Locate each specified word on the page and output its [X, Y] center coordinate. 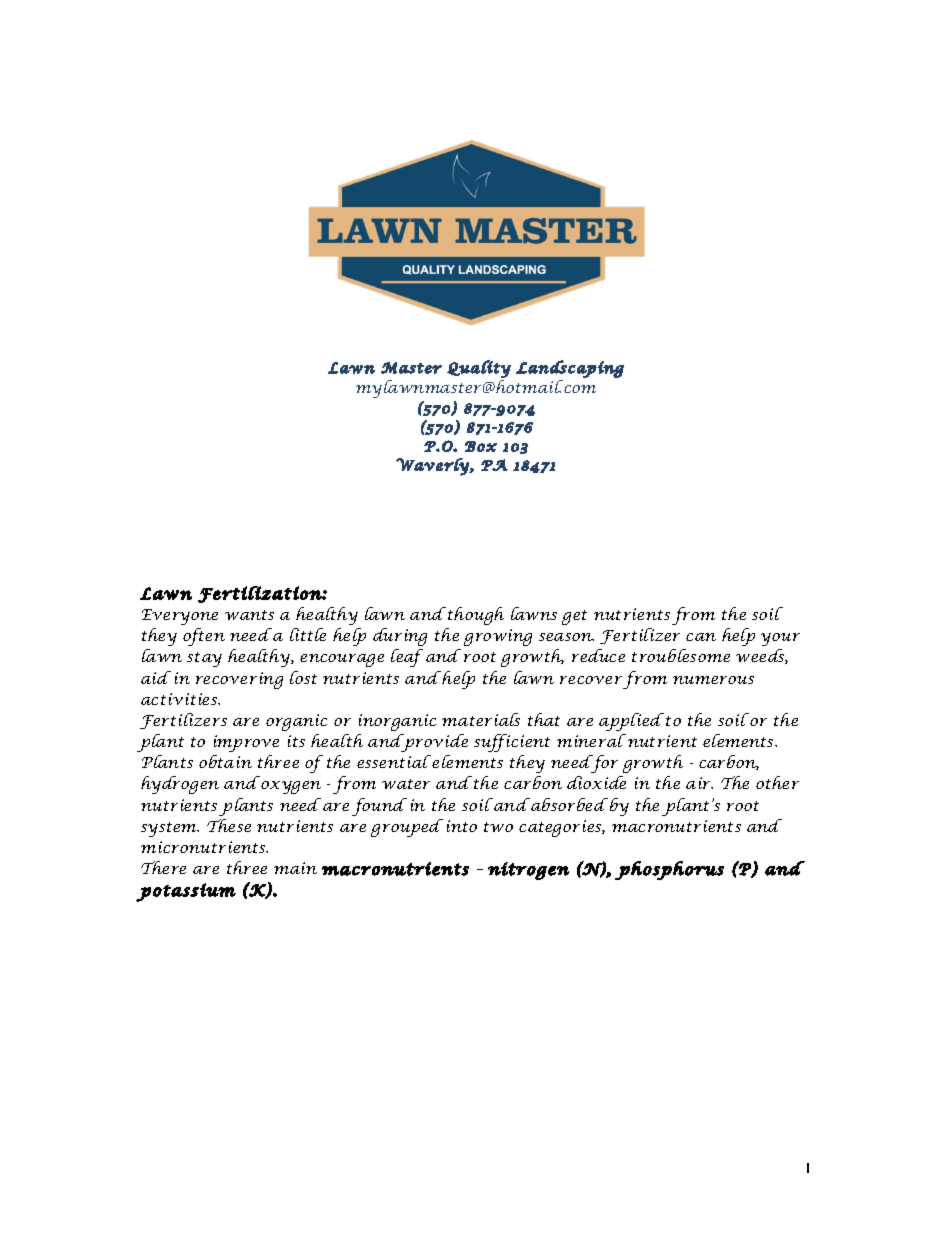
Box [481, 446]
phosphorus [669, 870]
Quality [479, 369]
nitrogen [528, 871]
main [295, 868]
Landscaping [570, 369]
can [701, 637]
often [204, 637]
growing [498, 637]
